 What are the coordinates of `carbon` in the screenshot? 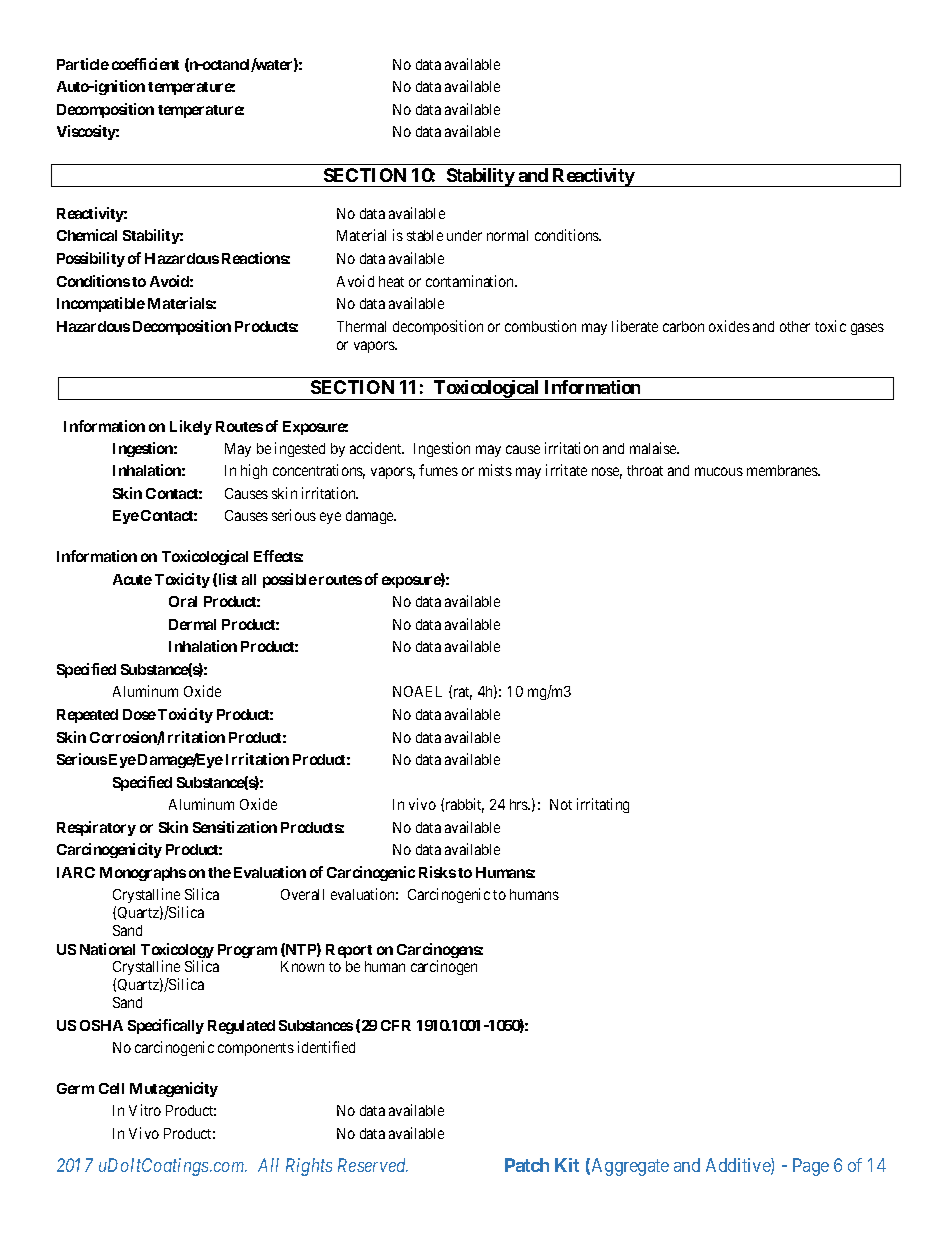 It's located at (683, 326).
